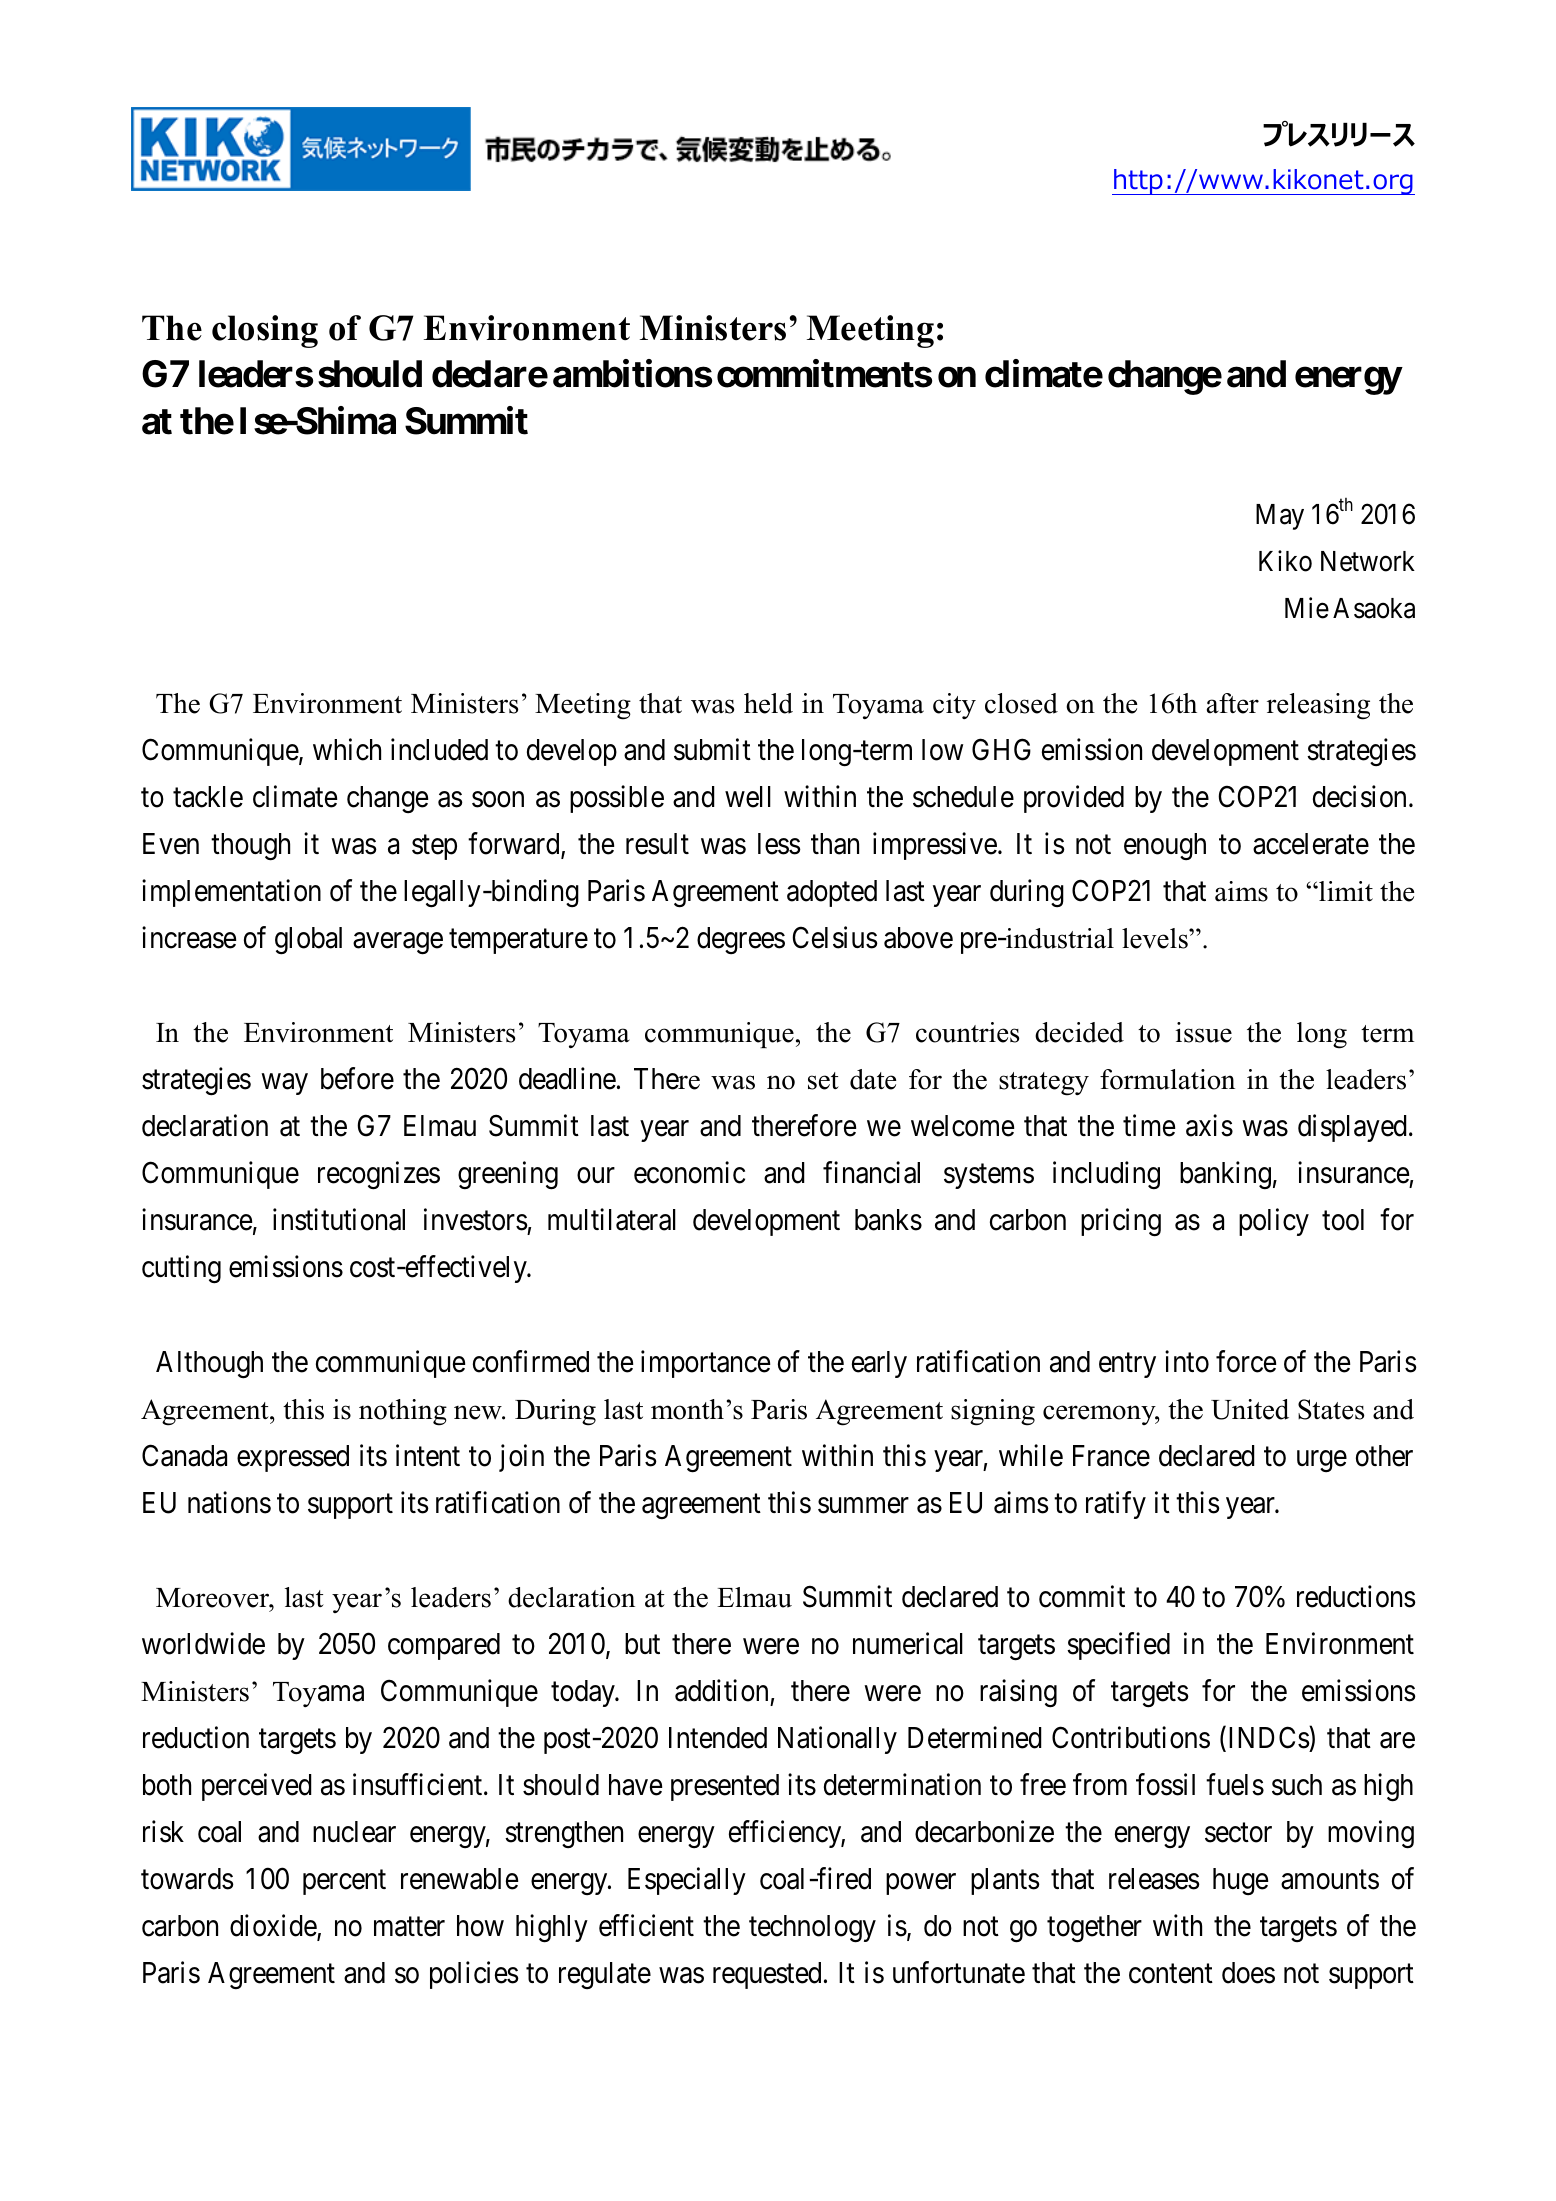 The image size is (1556, 2201). What do you see at coordinates (339, 1220) in the page?
I see `institutional` at bounding box center [339, 1220].
